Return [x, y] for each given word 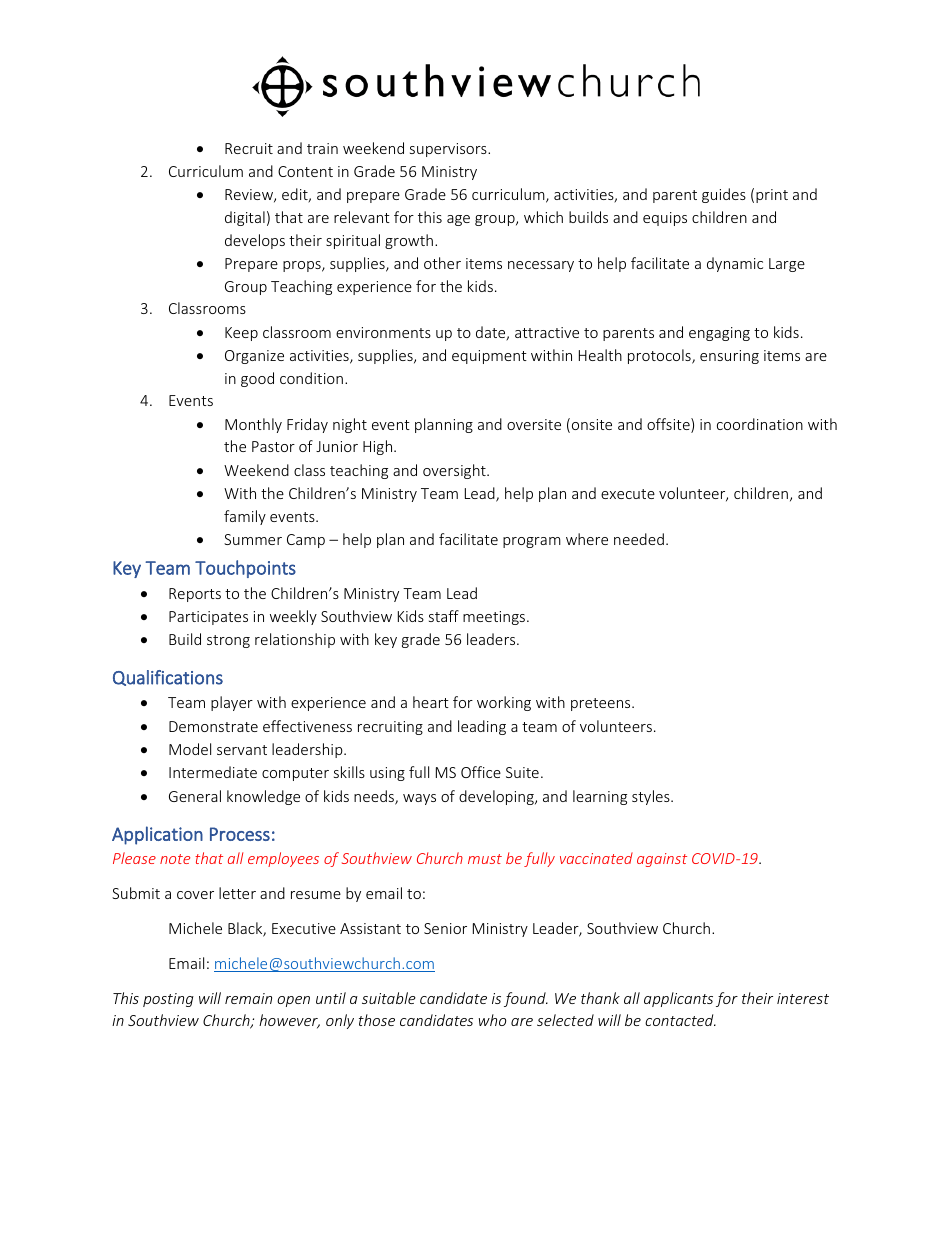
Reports [195, 595]
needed [639, 539]
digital [245, 218]
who [492, 1020]
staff [444, 616]
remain [248, 998]
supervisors [449, 150]
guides [724, 195]
